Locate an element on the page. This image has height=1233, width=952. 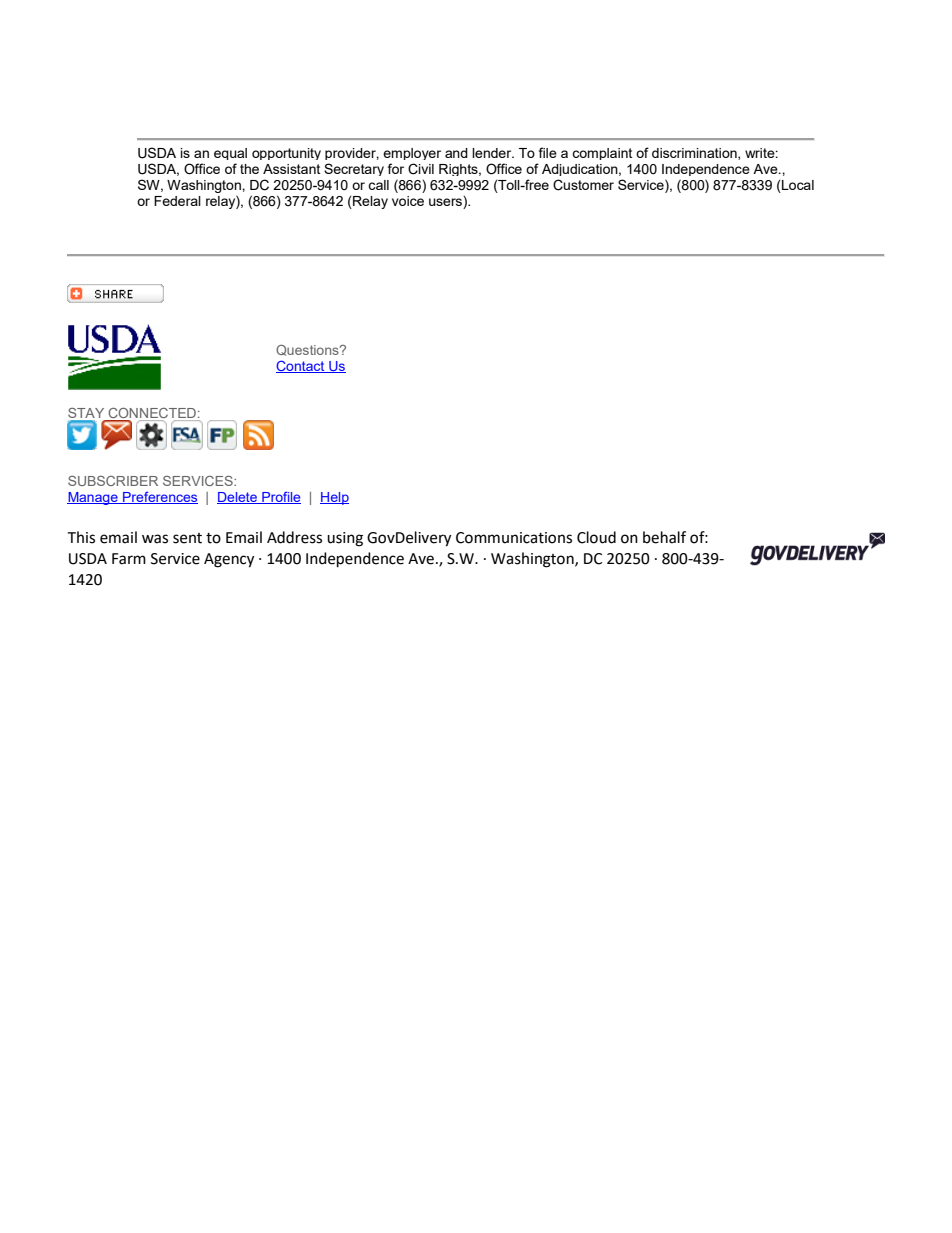
Help is located at coordinates (334, 498).
